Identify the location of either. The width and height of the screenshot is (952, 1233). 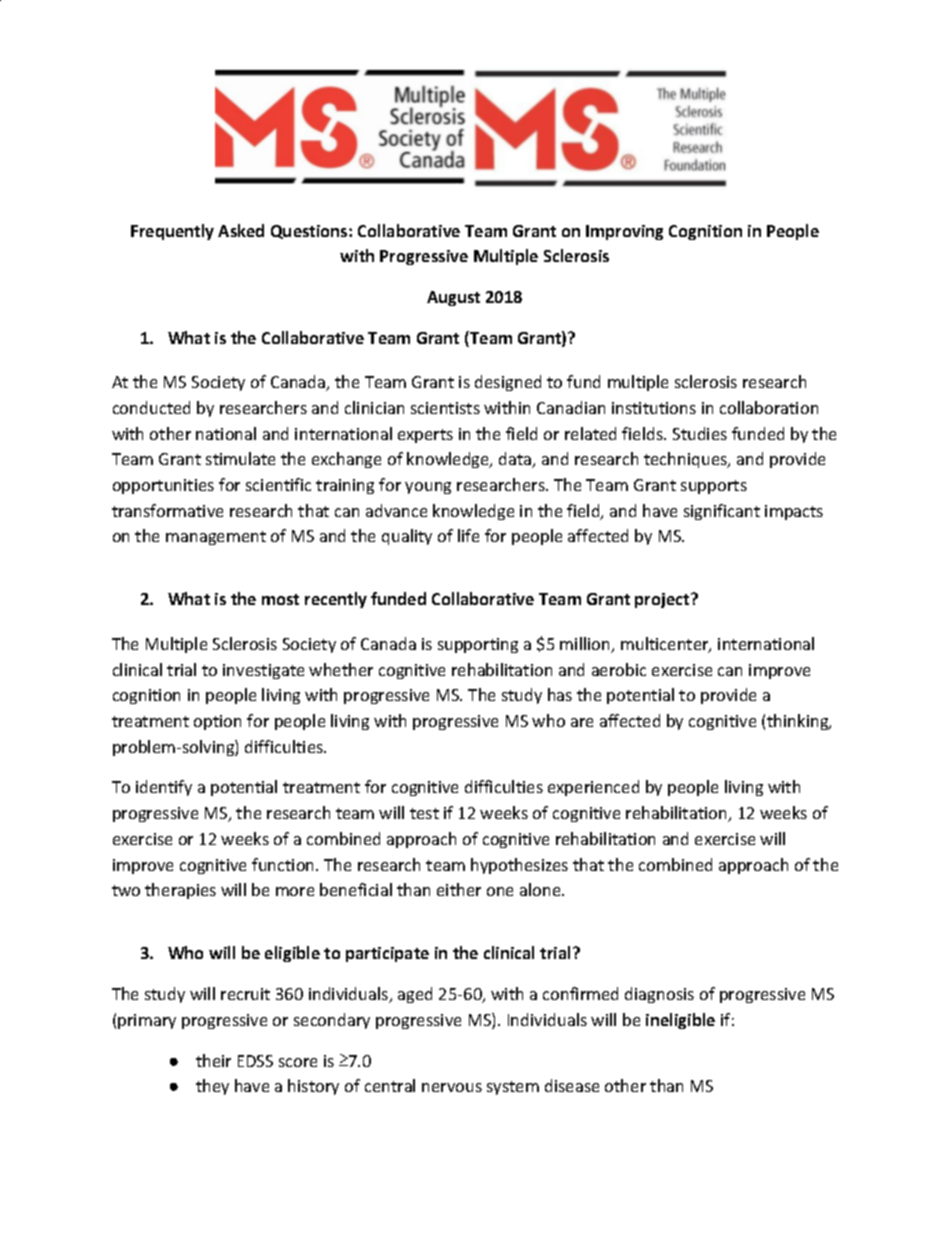
(459, 889).
